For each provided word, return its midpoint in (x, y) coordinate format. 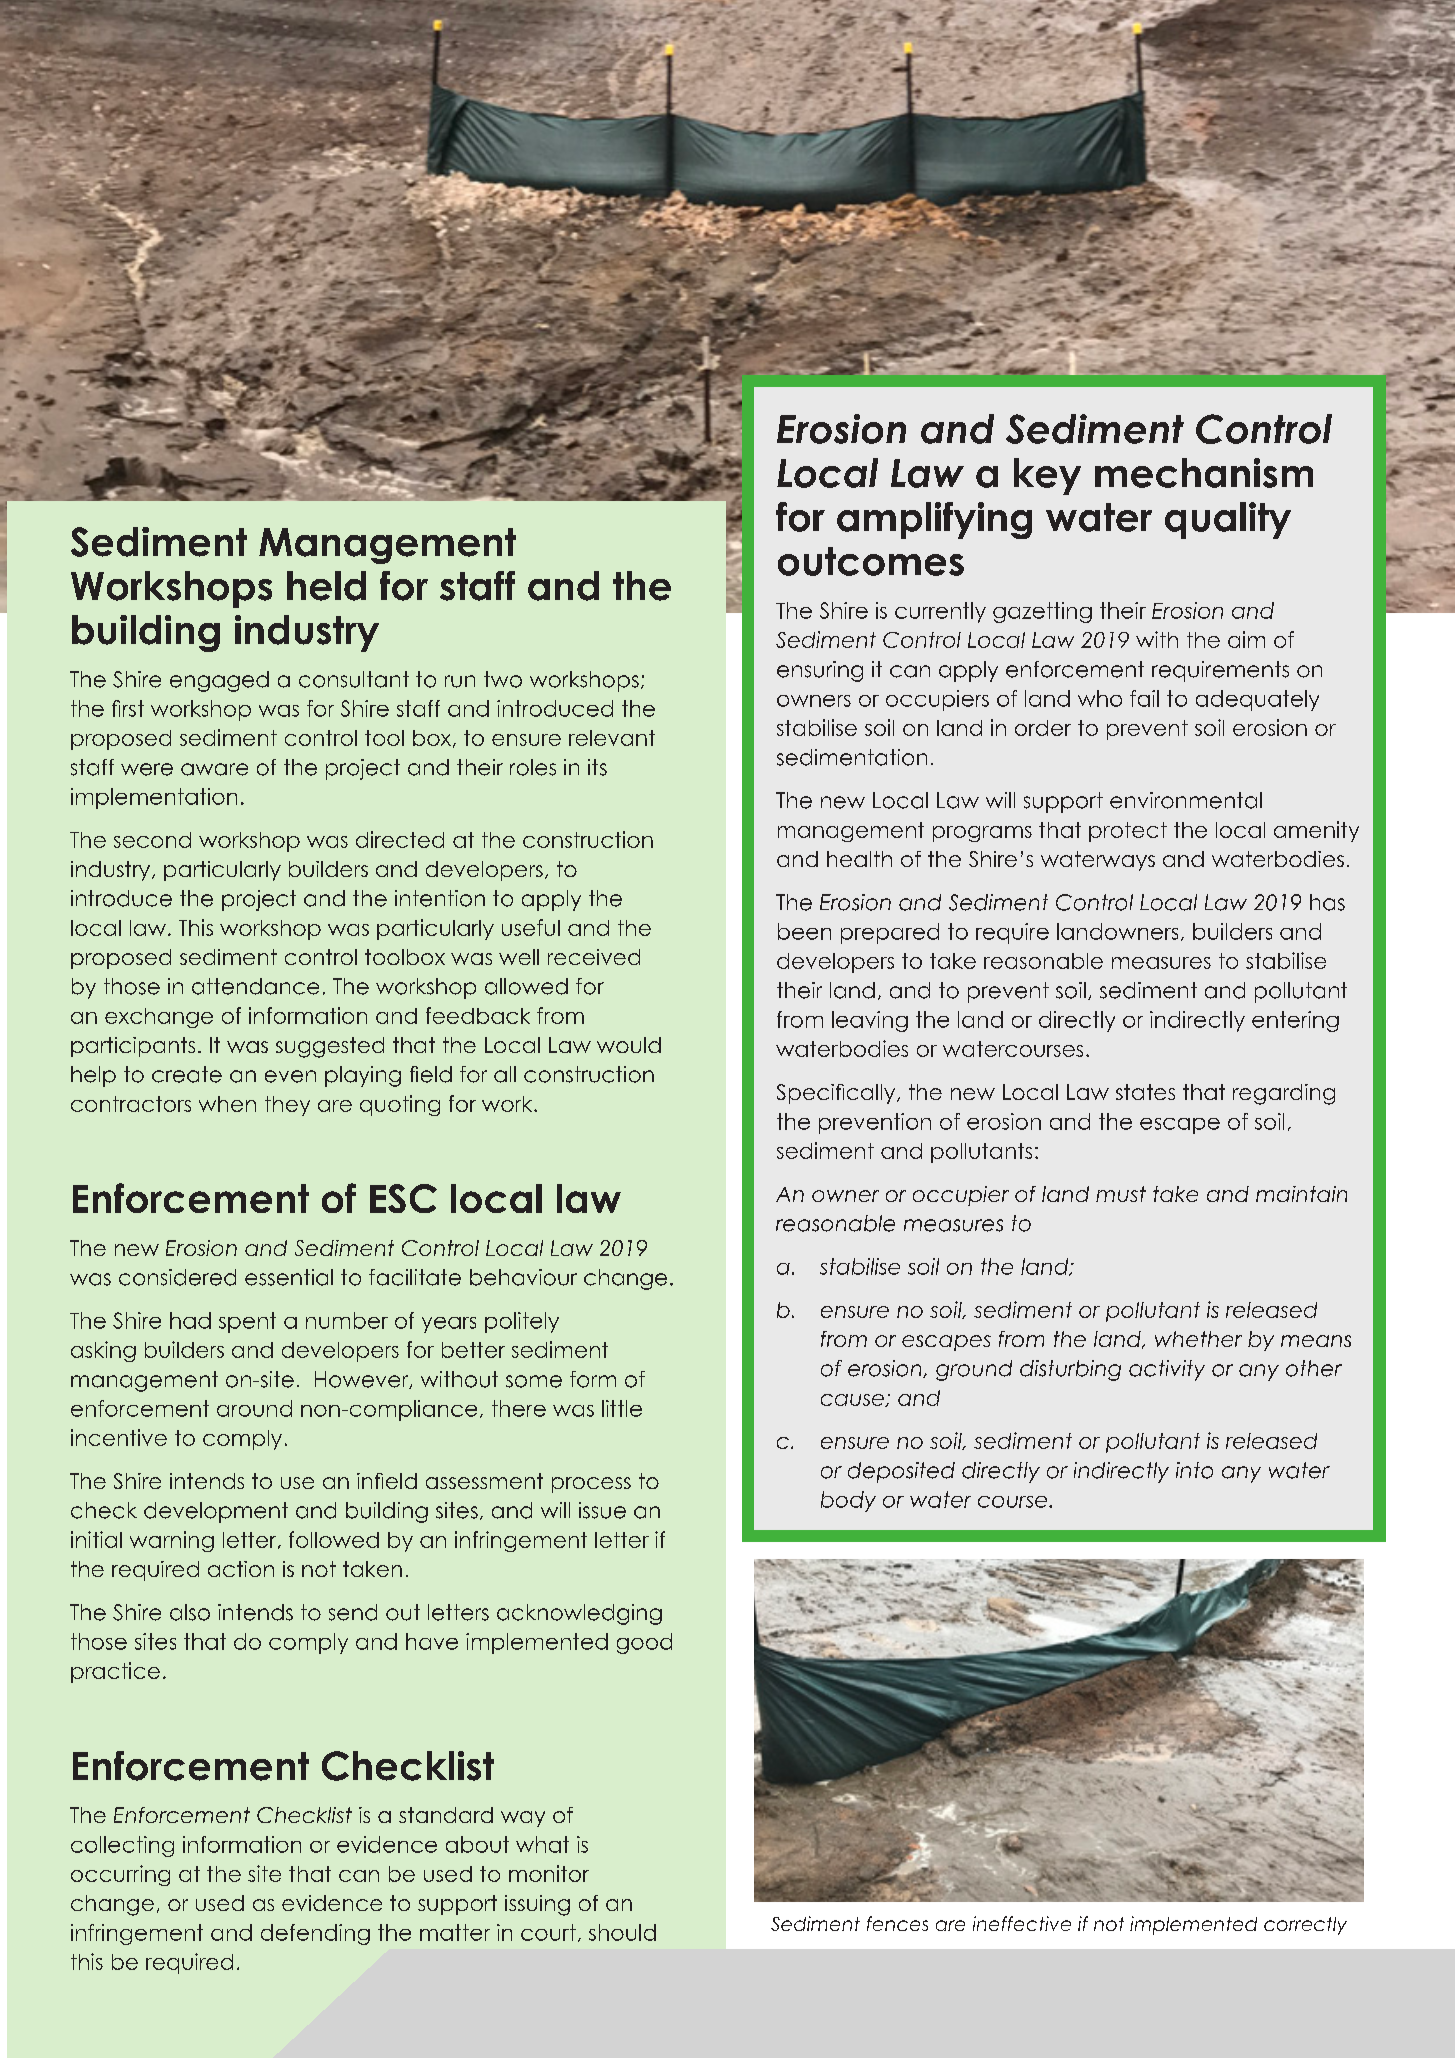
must (1121, 1194)
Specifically (837, 1094)
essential (289, 1277)
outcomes (871, 561)
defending (315, 1934)
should (622, 1932)
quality (1228, 520)
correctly (1305, 1926)
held (326, 586)
